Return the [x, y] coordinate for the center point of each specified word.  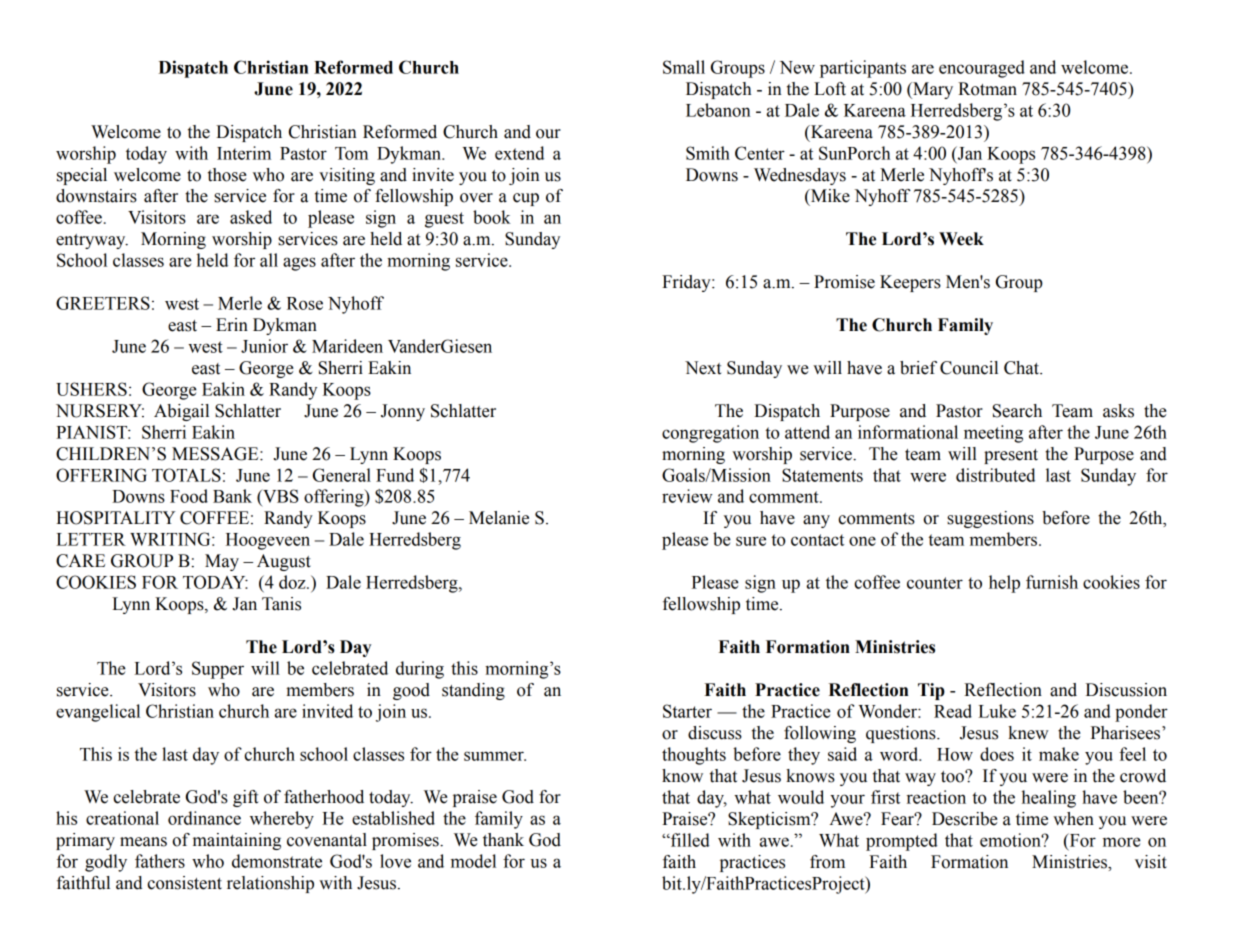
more [1122, 842]
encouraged [982, 69]
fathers [160, 861]
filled [689, 840]
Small [684, 67]
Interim [244, 153]
